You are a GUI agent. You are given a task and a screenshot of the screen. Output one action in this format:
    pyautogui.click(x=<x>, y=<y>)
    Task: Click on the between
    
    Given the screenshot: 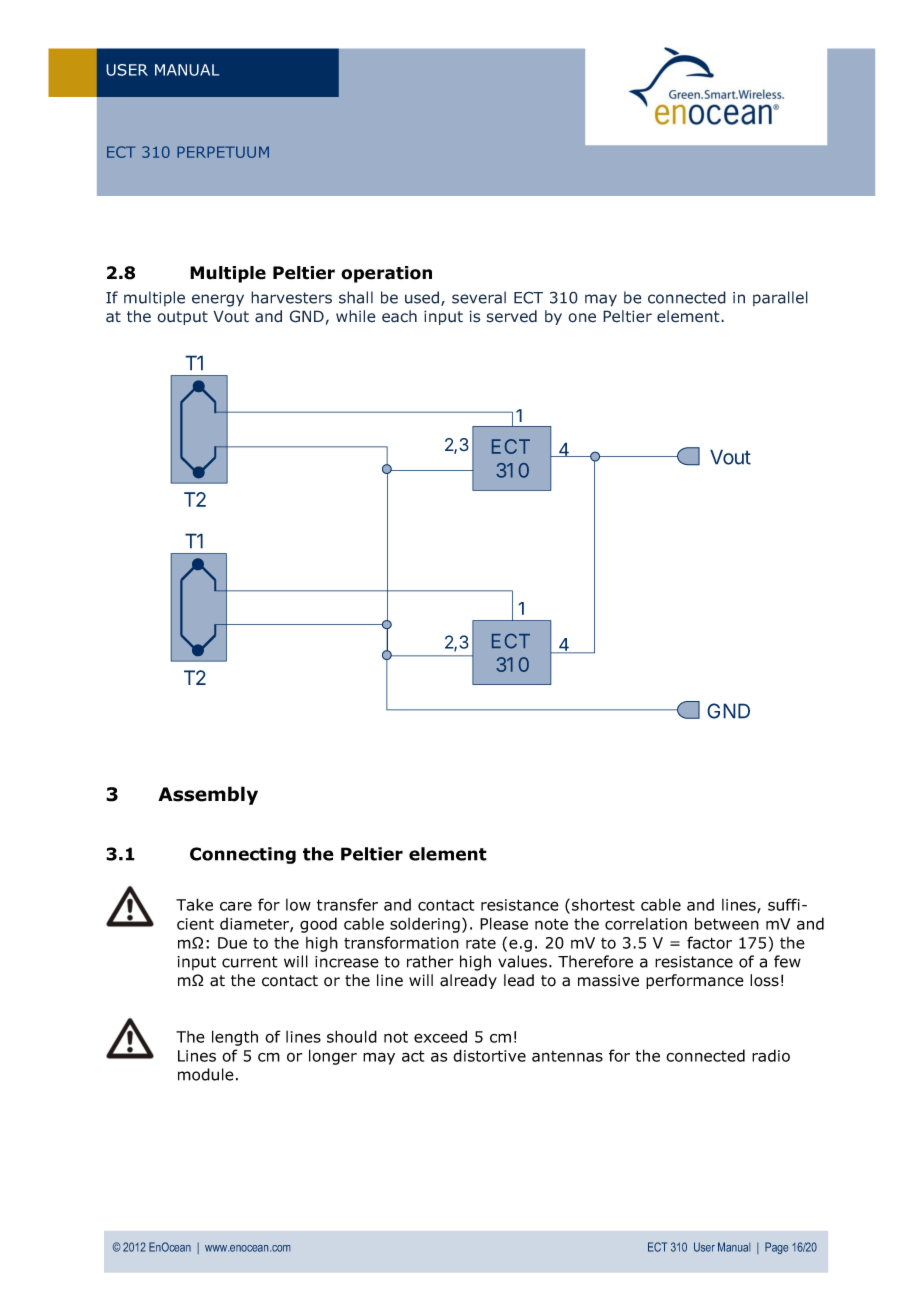 What is the action you would take?
    pyautogui.click(x=727, y=923)
